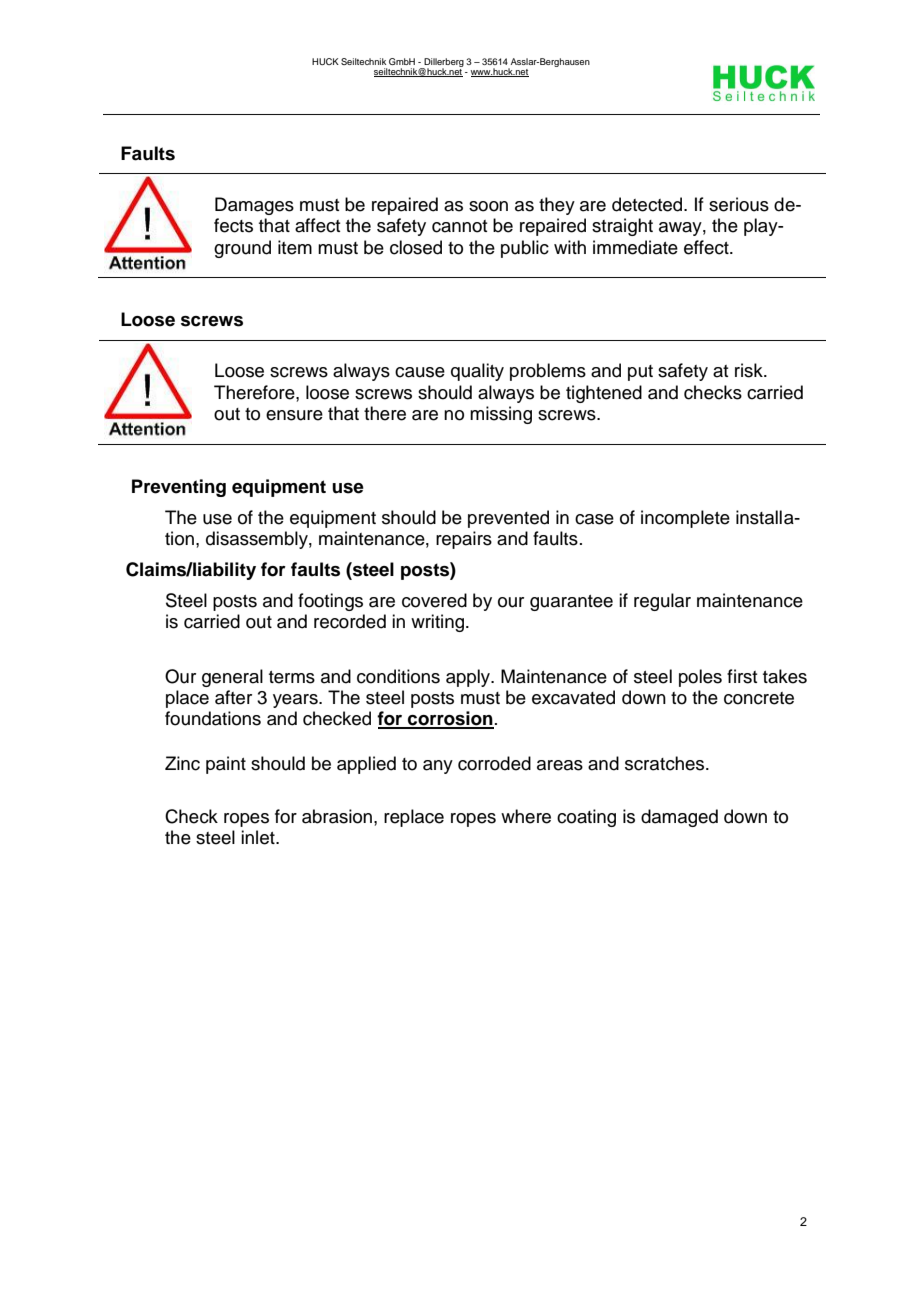 The width and height of the image is (924, 1308). I want to click on cannot, so click(460, 226).
